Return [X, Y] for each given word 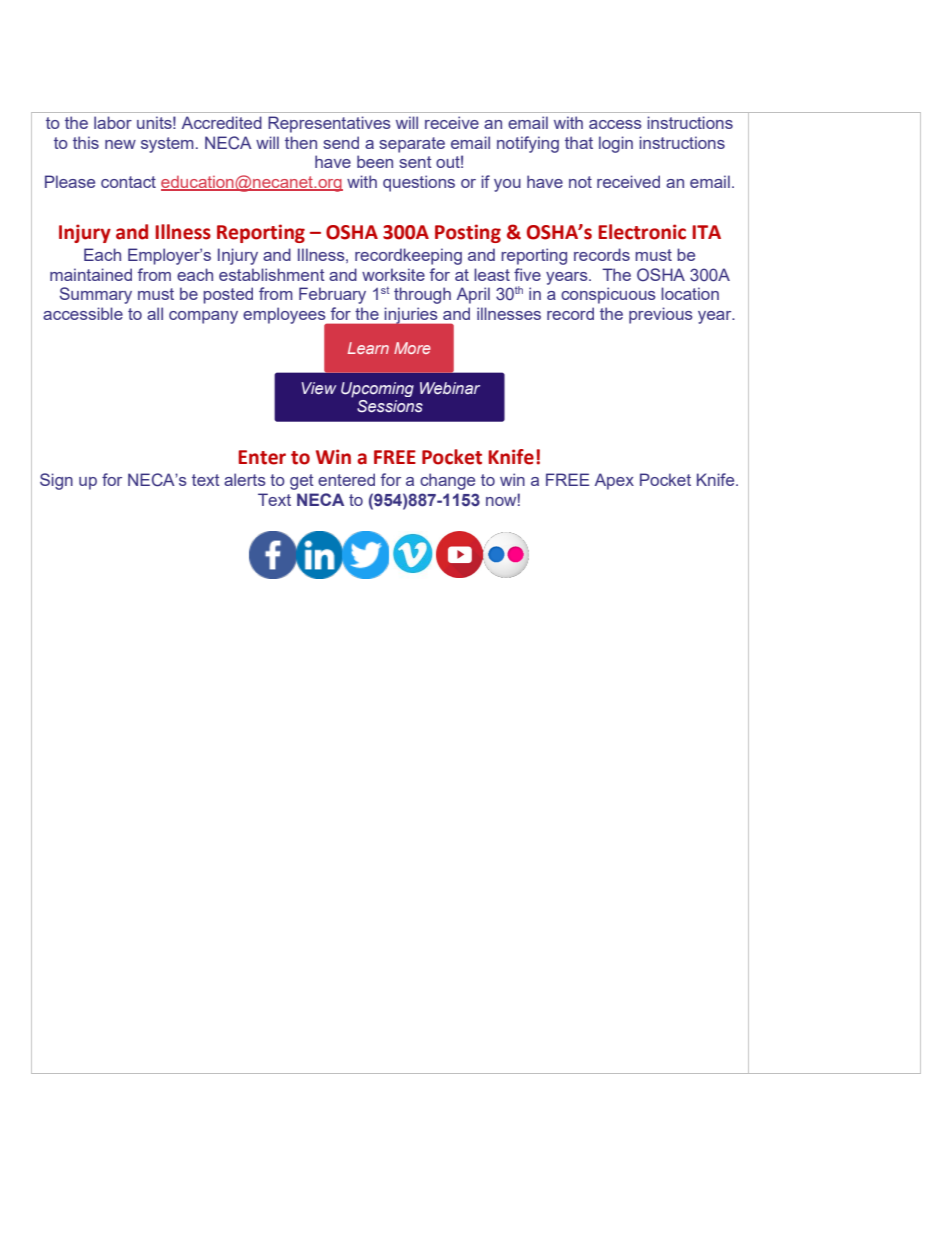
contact [128, 182]
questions [419, 183]
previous [661, 315]
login [616, 144]
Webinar [450, 388]
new [120, 144]
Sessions [390, 406]
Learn [368, 348]
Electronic [642, 232]
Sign [56, 481]
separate [412, 145]
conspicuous [608, 295]
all [155, 313]
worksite [393, 274]
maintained [91, 274]
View [318, 388]
